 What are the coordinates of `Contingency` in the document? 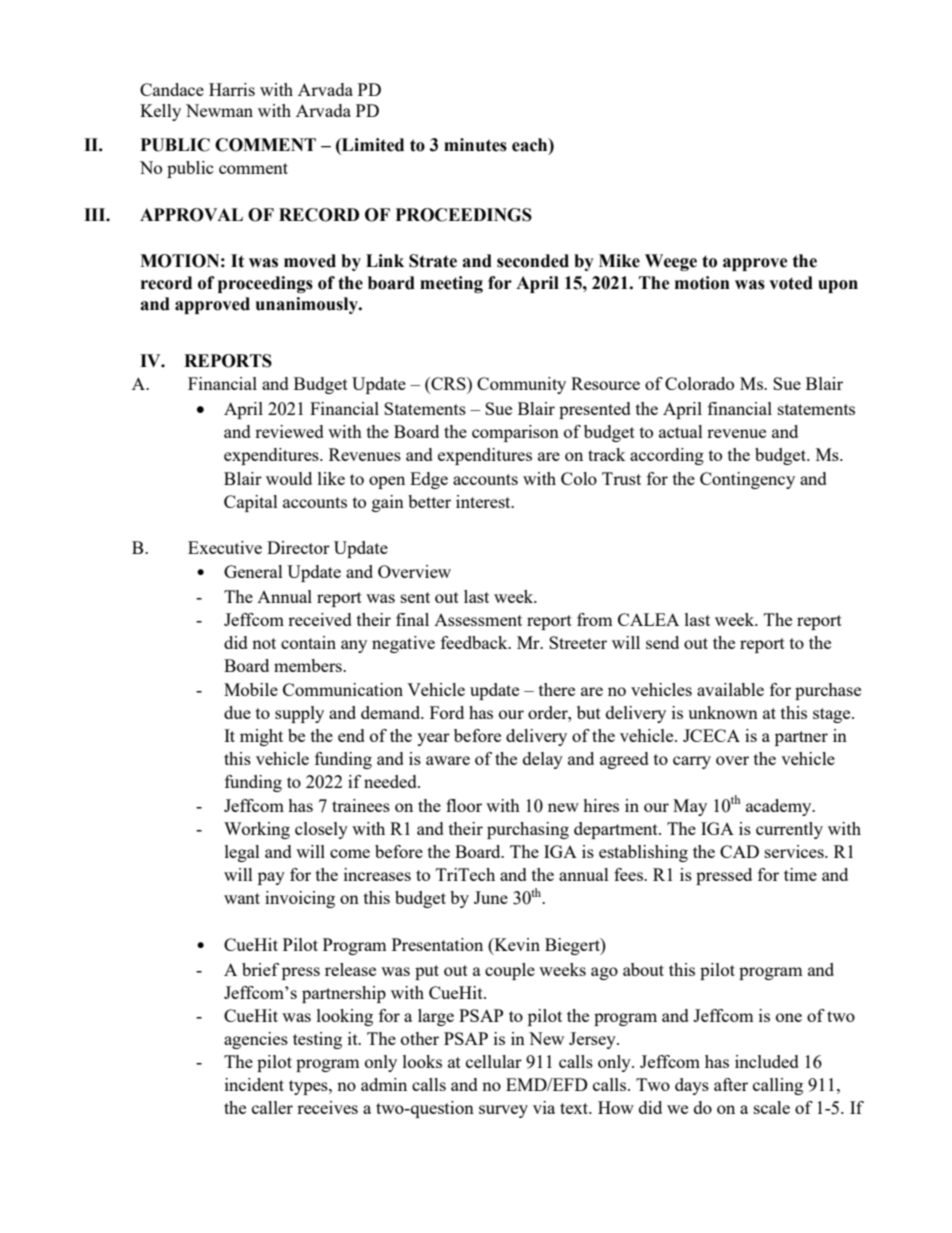 It's located at (747, 480).
